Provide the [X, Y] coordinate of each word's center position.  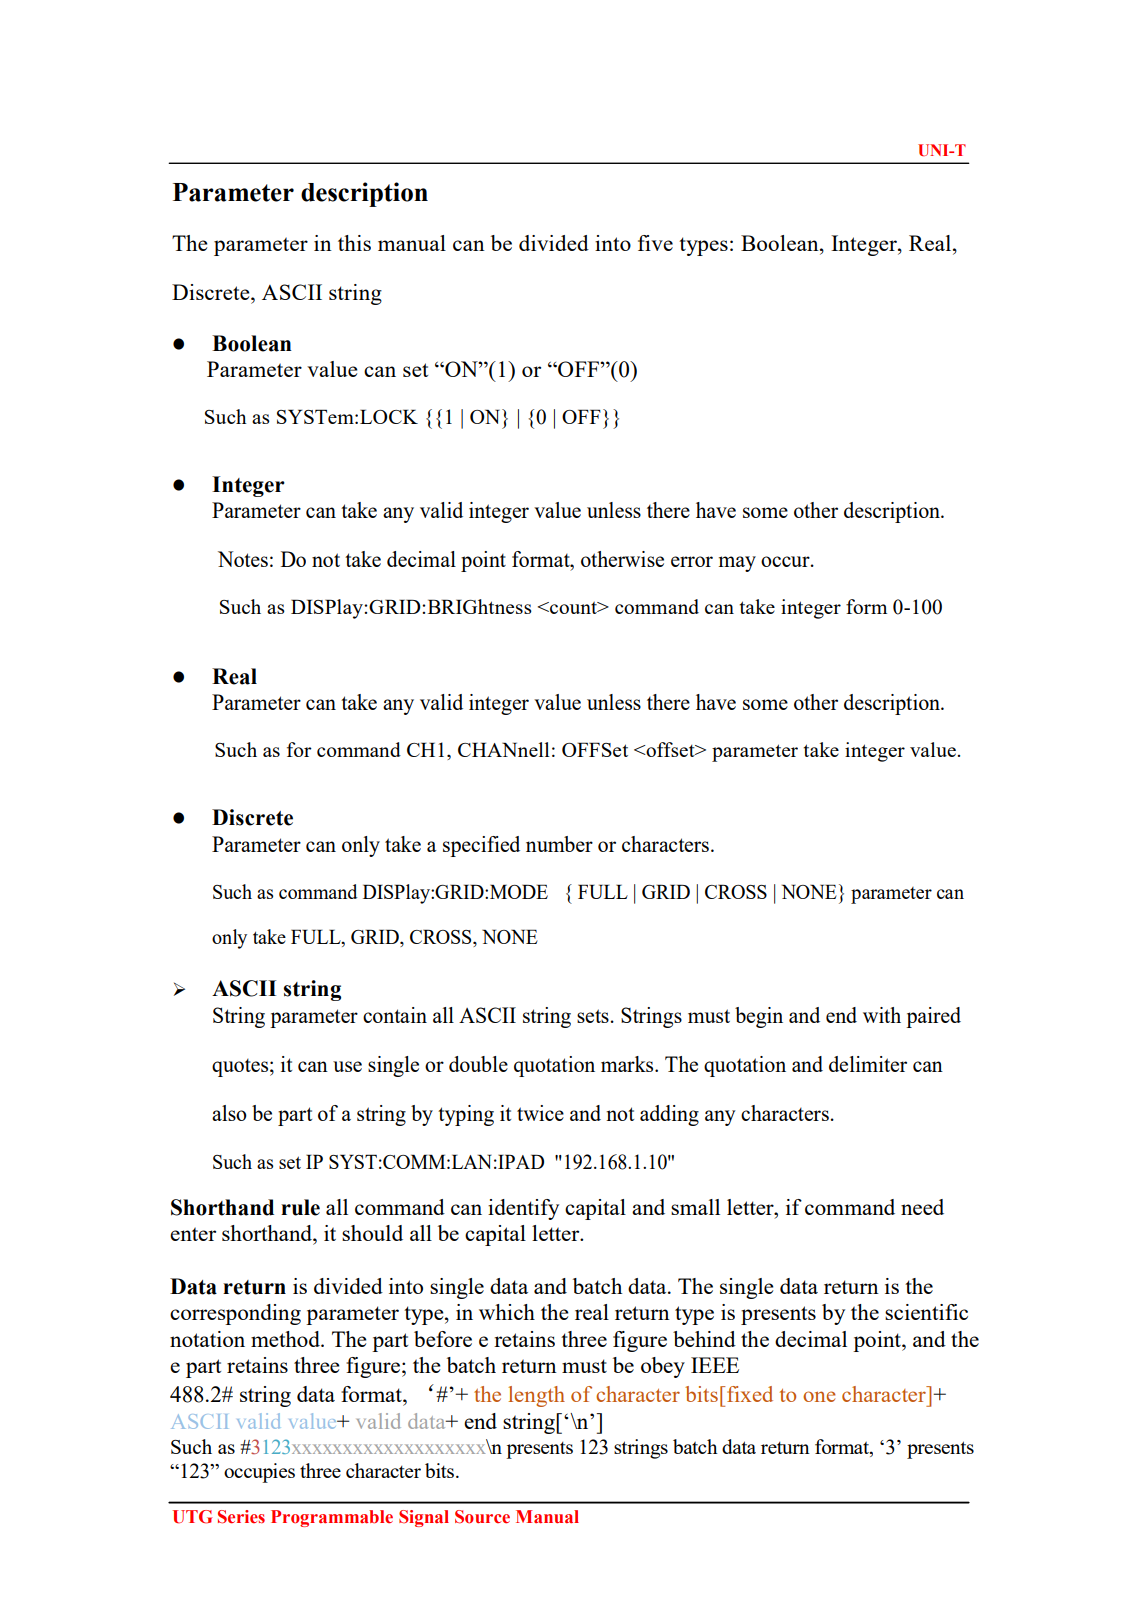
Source [482, 1517]
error [692, 561]
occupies [259, 1473]
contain [395, 1015]
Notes [243, 559]
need [922, 1207]
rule [300, 1207]
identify [523, 1209]
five [655, 243]
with [882, 1015]
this [354, 243]
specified [481, 846]
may [737, 564]
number [559, 844]
